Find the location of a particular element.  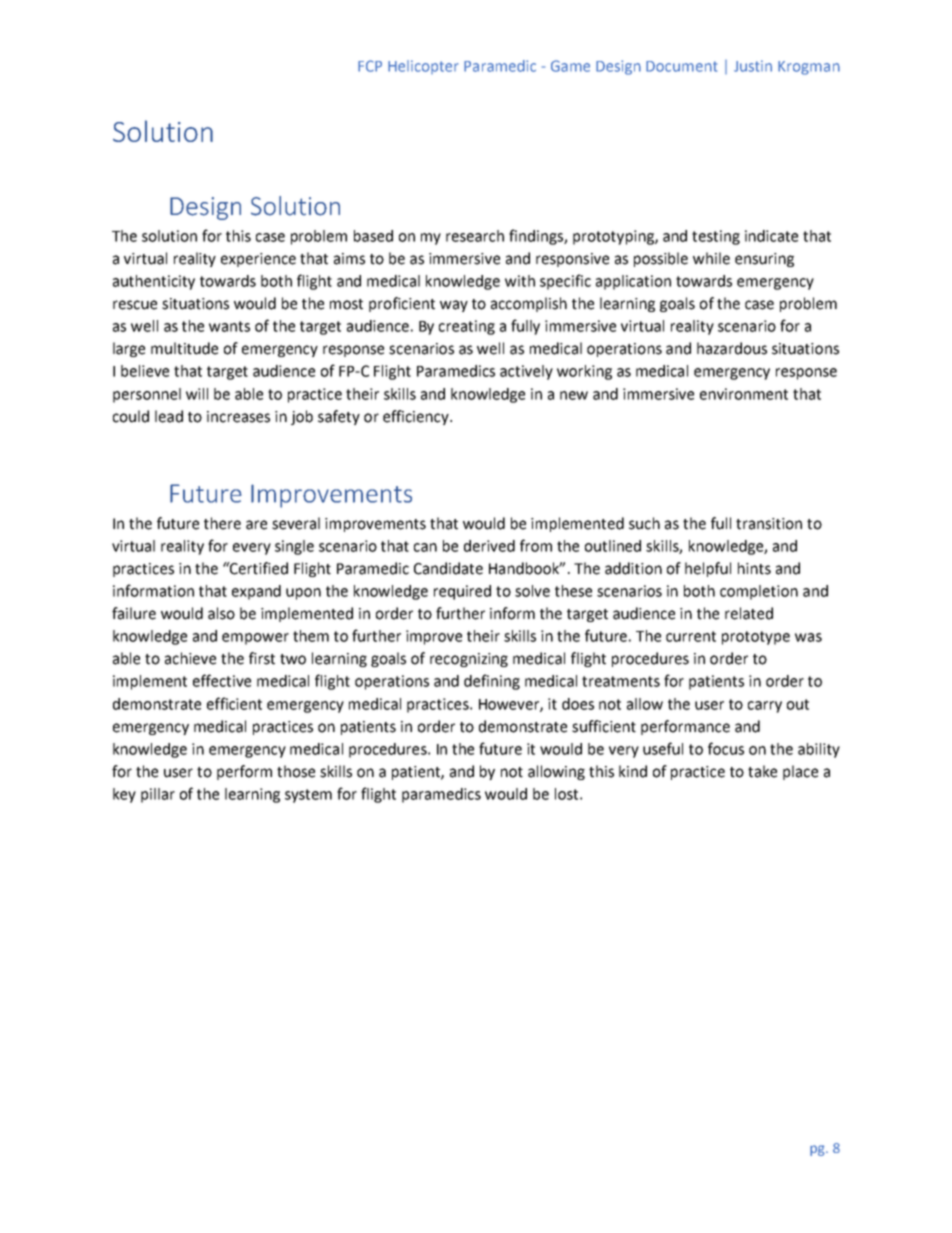

pillar is located at coordinates (158, 795).
